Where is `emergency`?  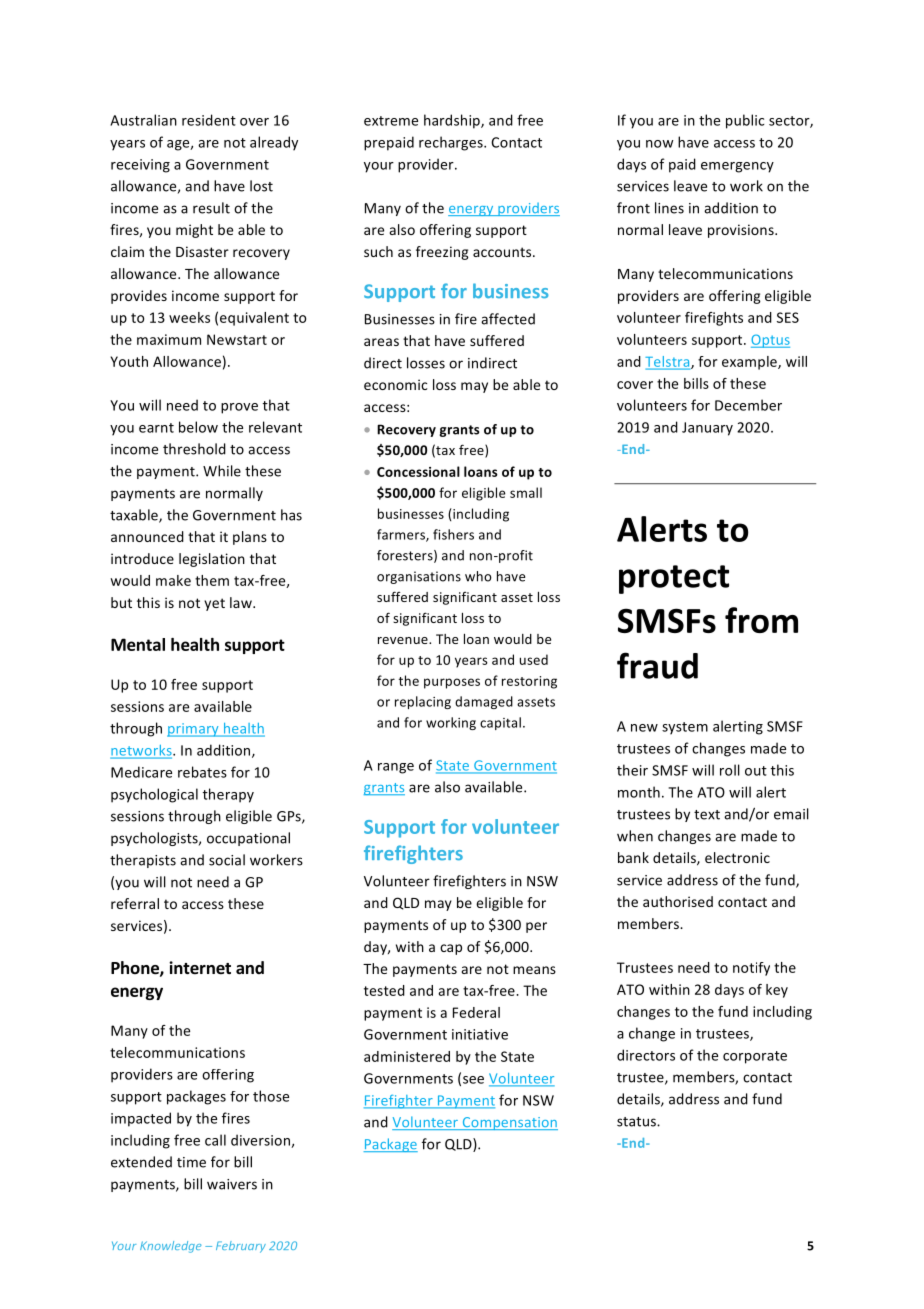 emergency is located at coordinates (737, 167).
